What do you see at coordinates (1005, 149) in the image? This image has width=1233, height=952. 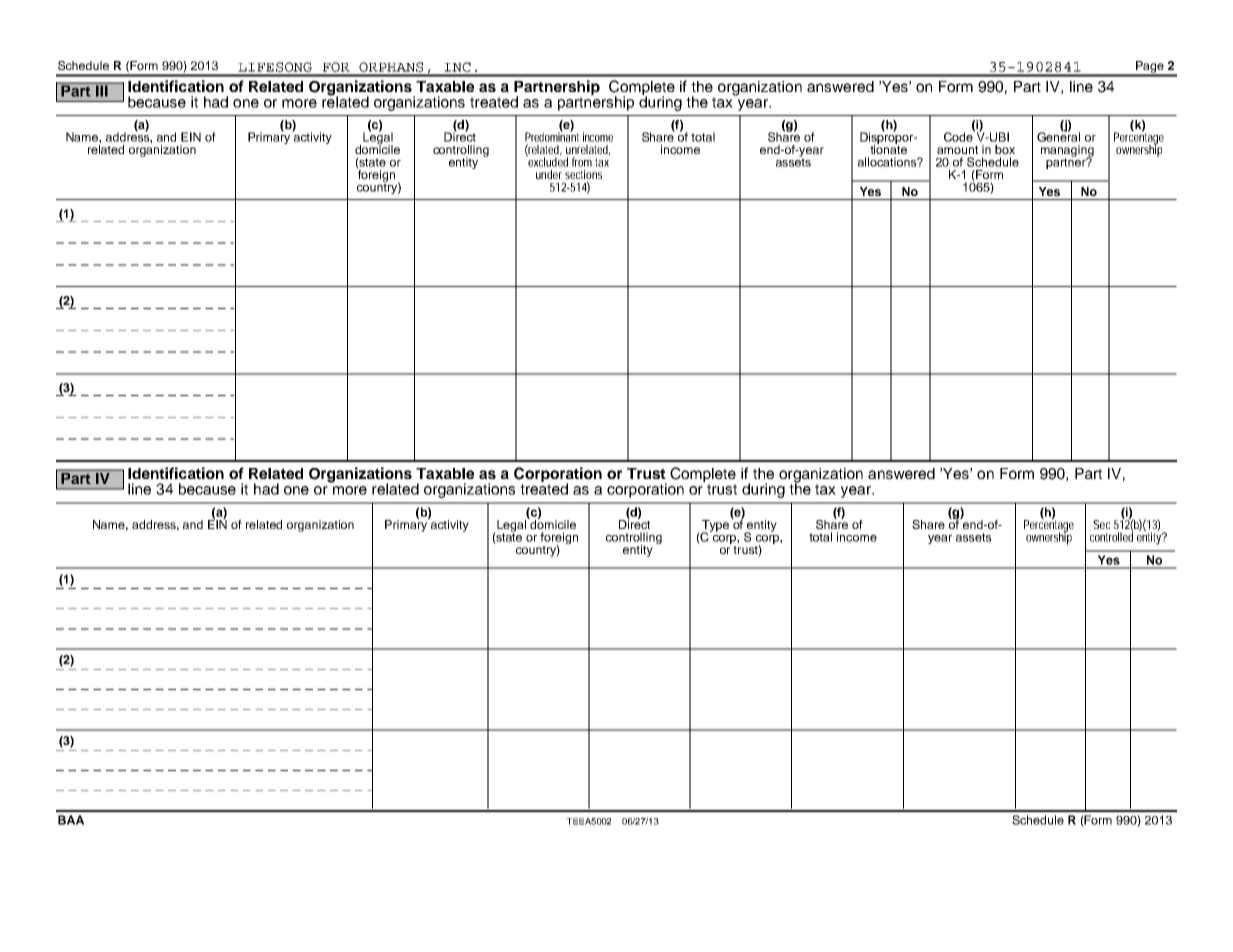 I see `box` at bounding box center [1005, 149].
